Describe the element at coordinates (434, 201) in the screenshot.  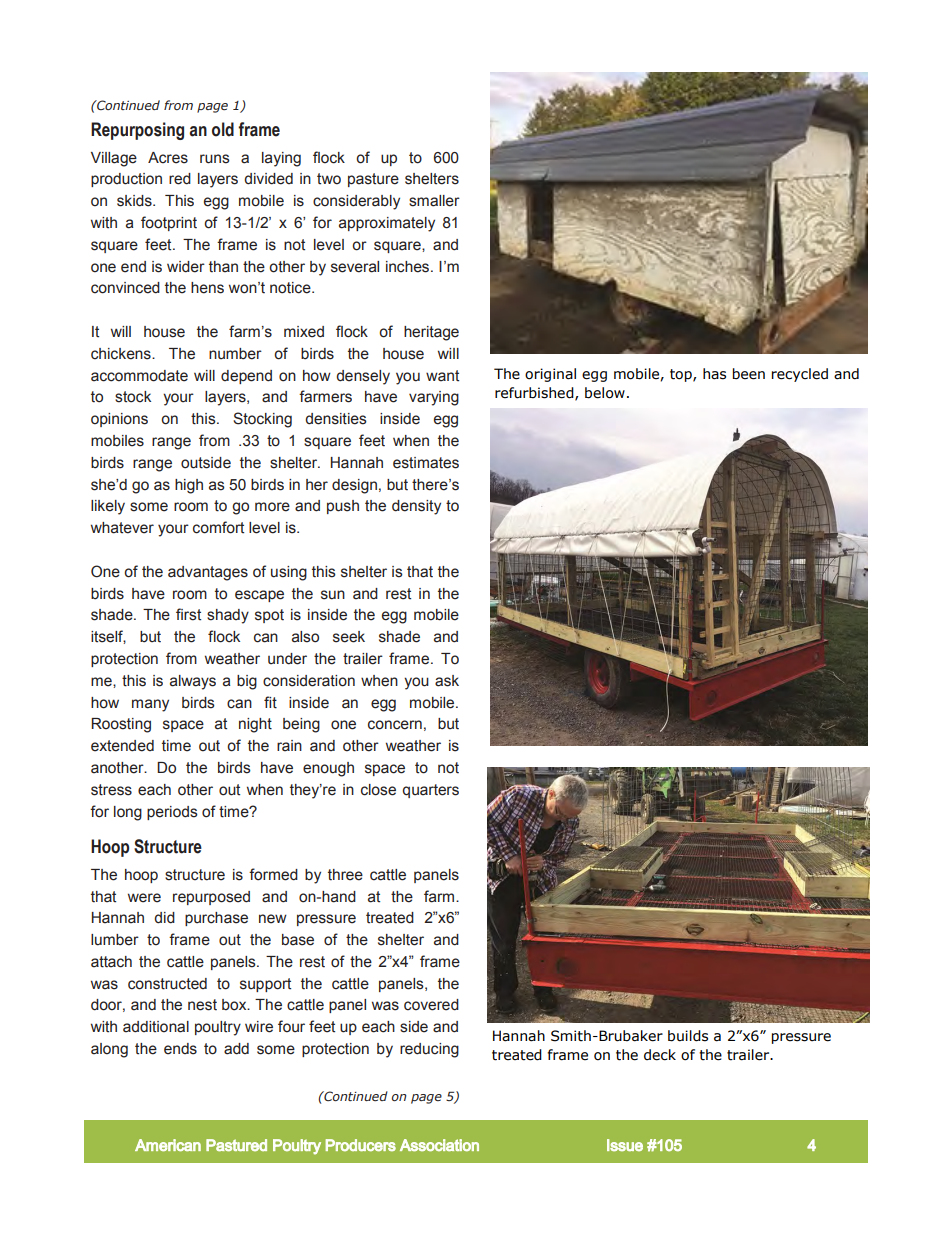
I see `smaller` at that location.
